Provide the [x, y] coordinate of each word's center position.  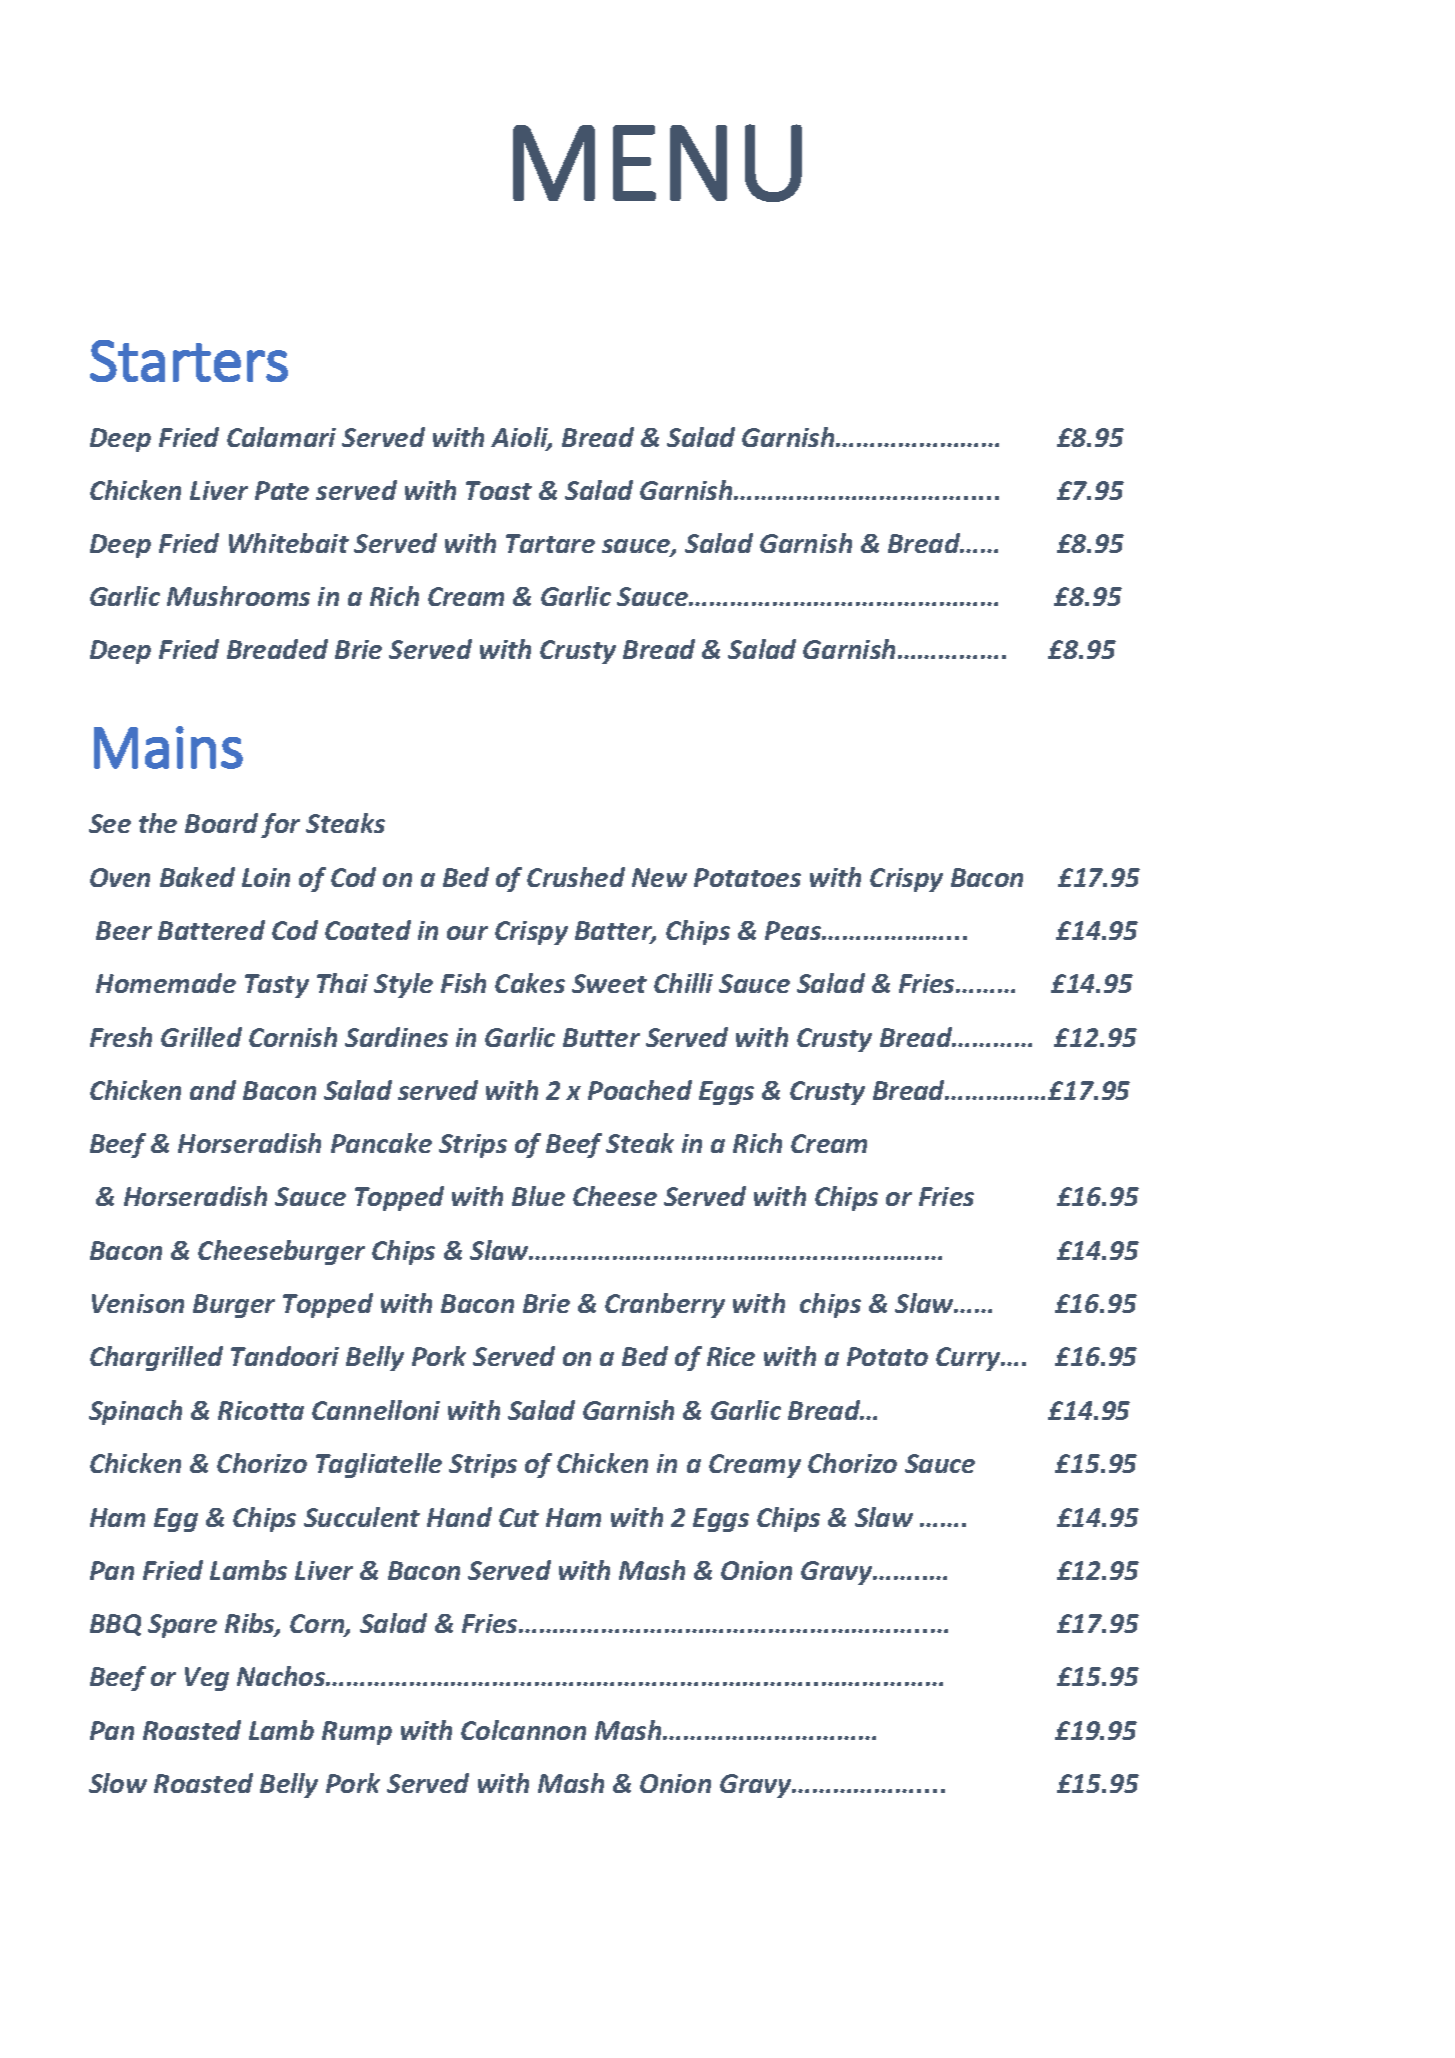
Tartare [550, 543]
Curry [969, 1359]
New [659, 877]
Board [221, 823]
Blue [538, 1196]
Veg [207, 1679]
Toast [499, 490]
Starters [189, 361]
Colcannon [523, 1730]
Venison [138, 1303]
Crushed [576, 877]
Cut [519, 1517]
